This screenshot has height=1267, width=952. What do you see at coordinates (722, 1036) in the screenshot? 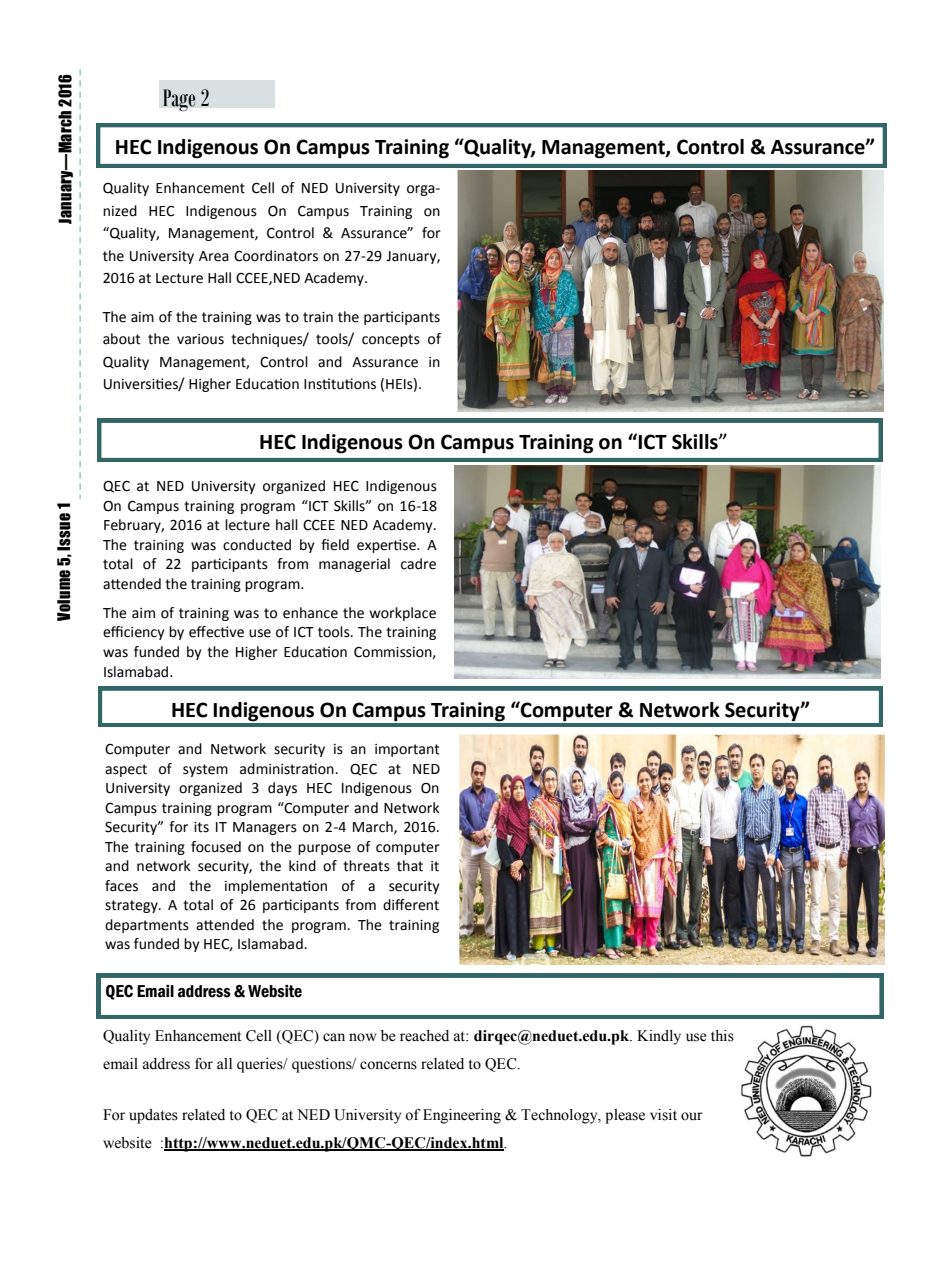
I see `this` at bounding box center [722, 1036].
